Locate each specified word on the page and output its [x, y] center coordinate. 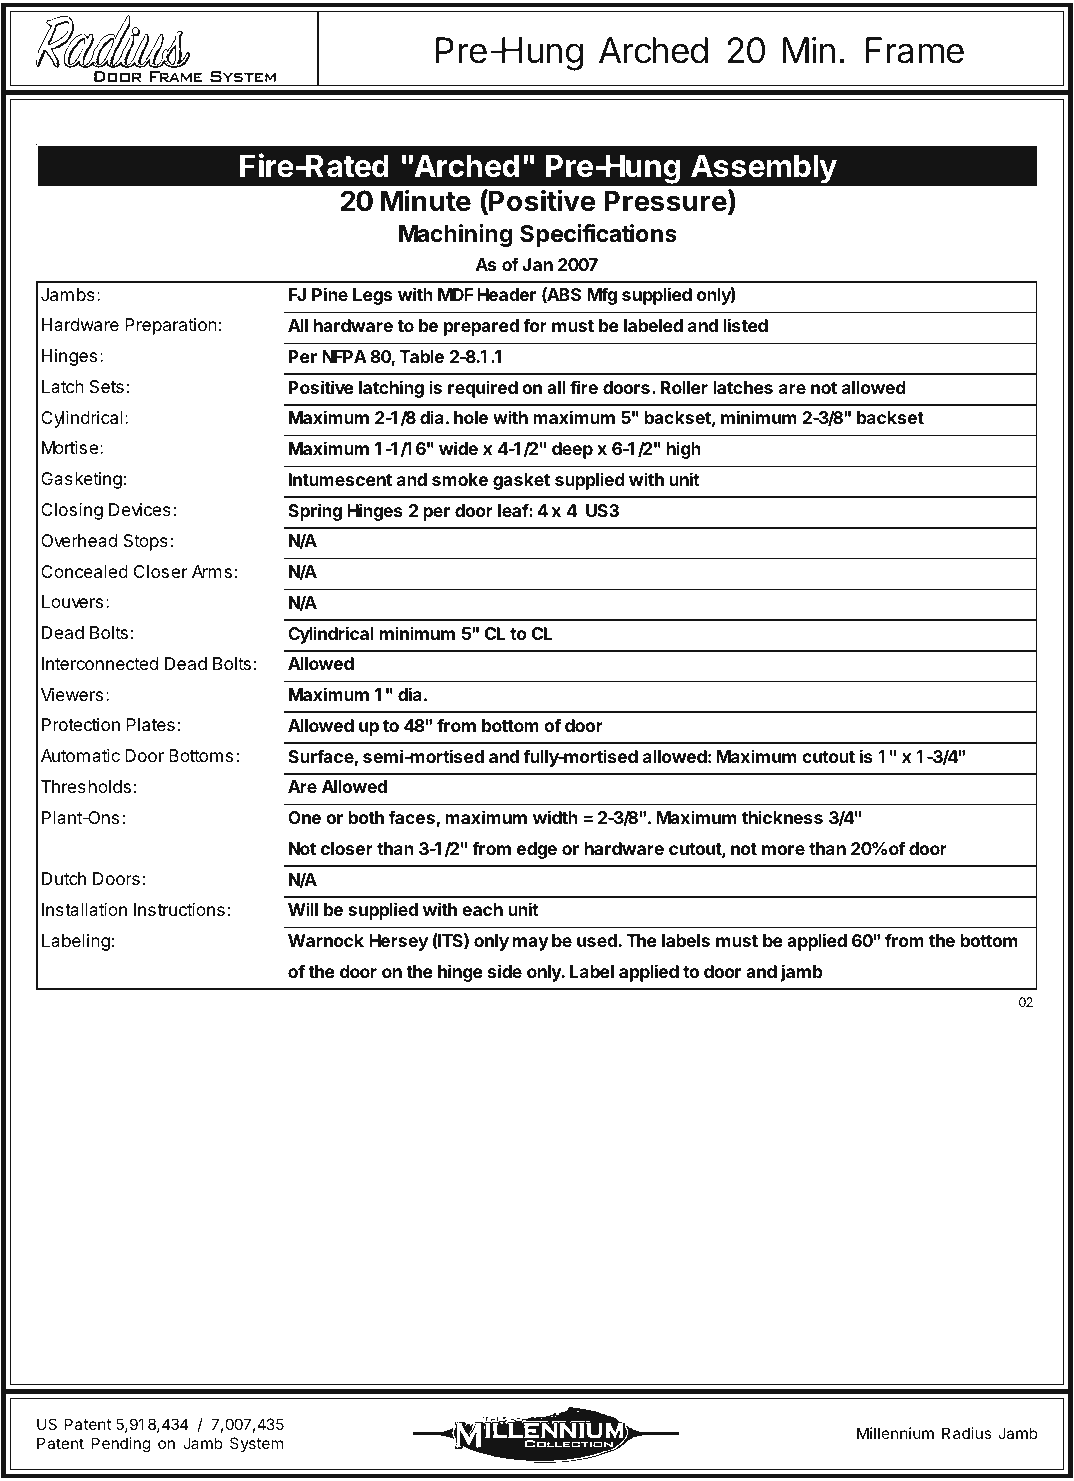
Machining [455, 235]
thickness [782, 817]
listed [745, 325]
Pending [121, 1445]
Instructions [179, 909]
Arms [212, 571]
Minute [425, 200]
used [597, 940]
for [535, 325]
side [505, 971]
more [783, 850]
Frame [915, 50]
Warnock [326, 940]
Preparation [171, 326]
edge [537, 850]
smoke [460, 479]
